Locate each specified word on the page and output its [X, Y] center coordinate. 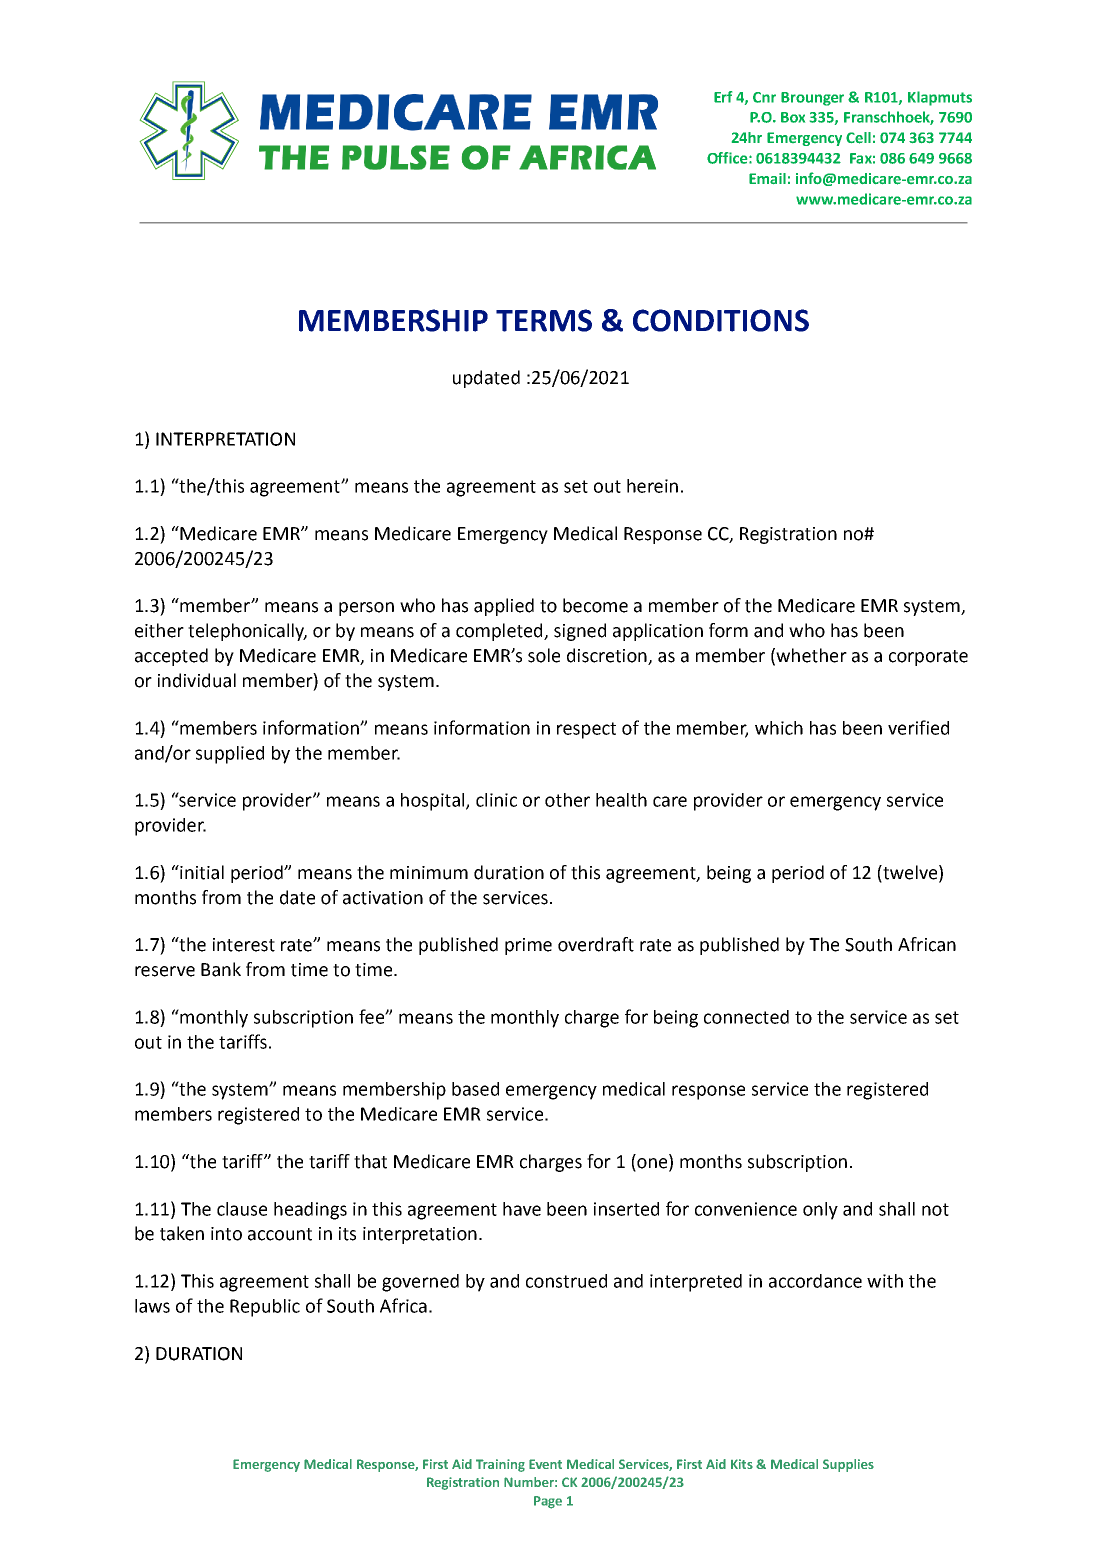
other [567, 800]
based [475, 1089]
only [820, 1211]
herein [652, 486]
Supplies [848, 1465]
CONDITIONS [721, 320]
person [366, 609]
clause [242, 1209]
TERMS [544, 320]
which [779, 728]
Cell [858, 138]
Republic [265, 1308]
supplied [230, 755]
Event [545, 1464]
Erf [723, 97]
